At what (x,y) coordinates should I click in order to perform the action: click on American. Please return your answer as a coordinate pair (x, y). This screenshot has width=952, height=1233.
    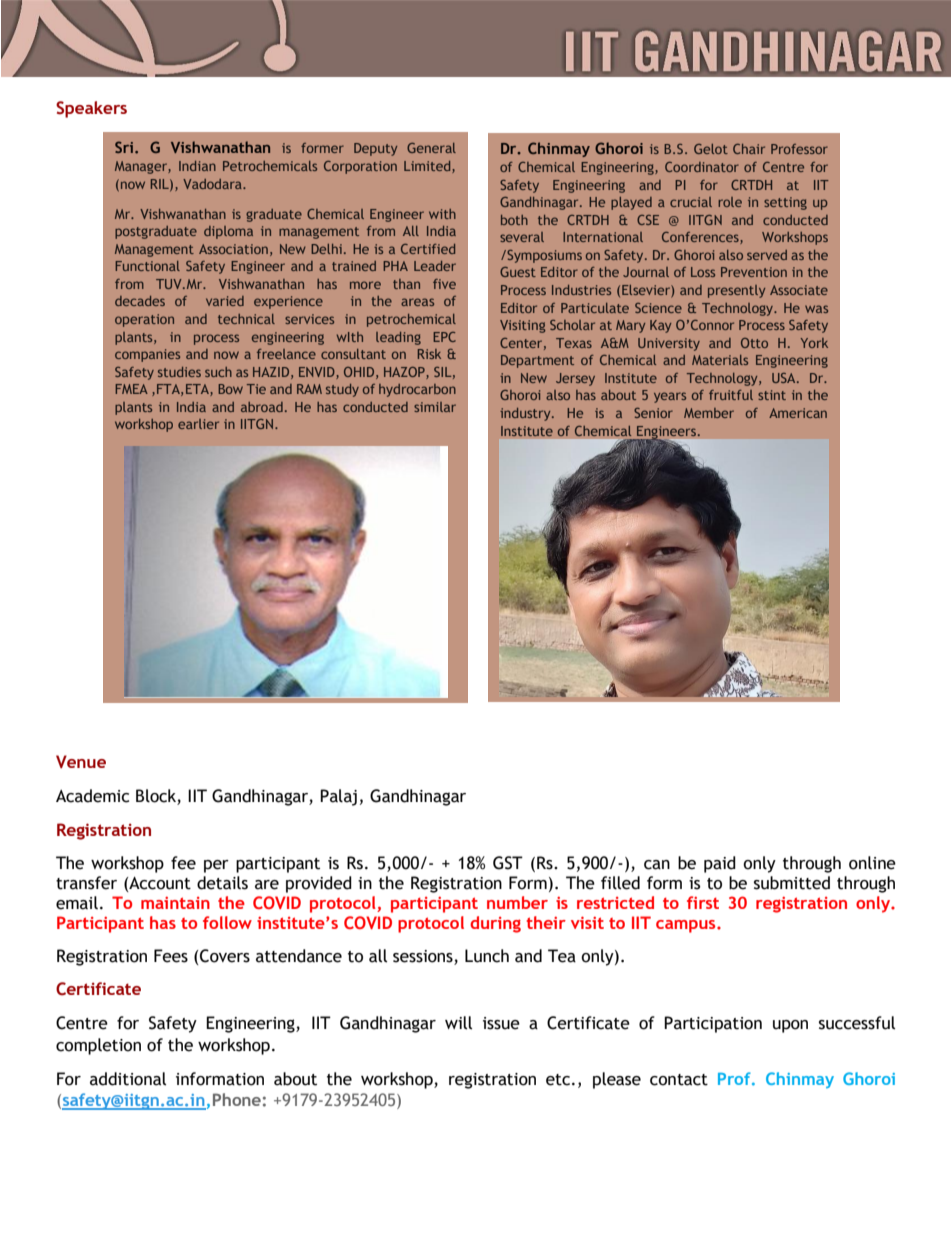
    Looking at the image, I should click on (798, 413).
